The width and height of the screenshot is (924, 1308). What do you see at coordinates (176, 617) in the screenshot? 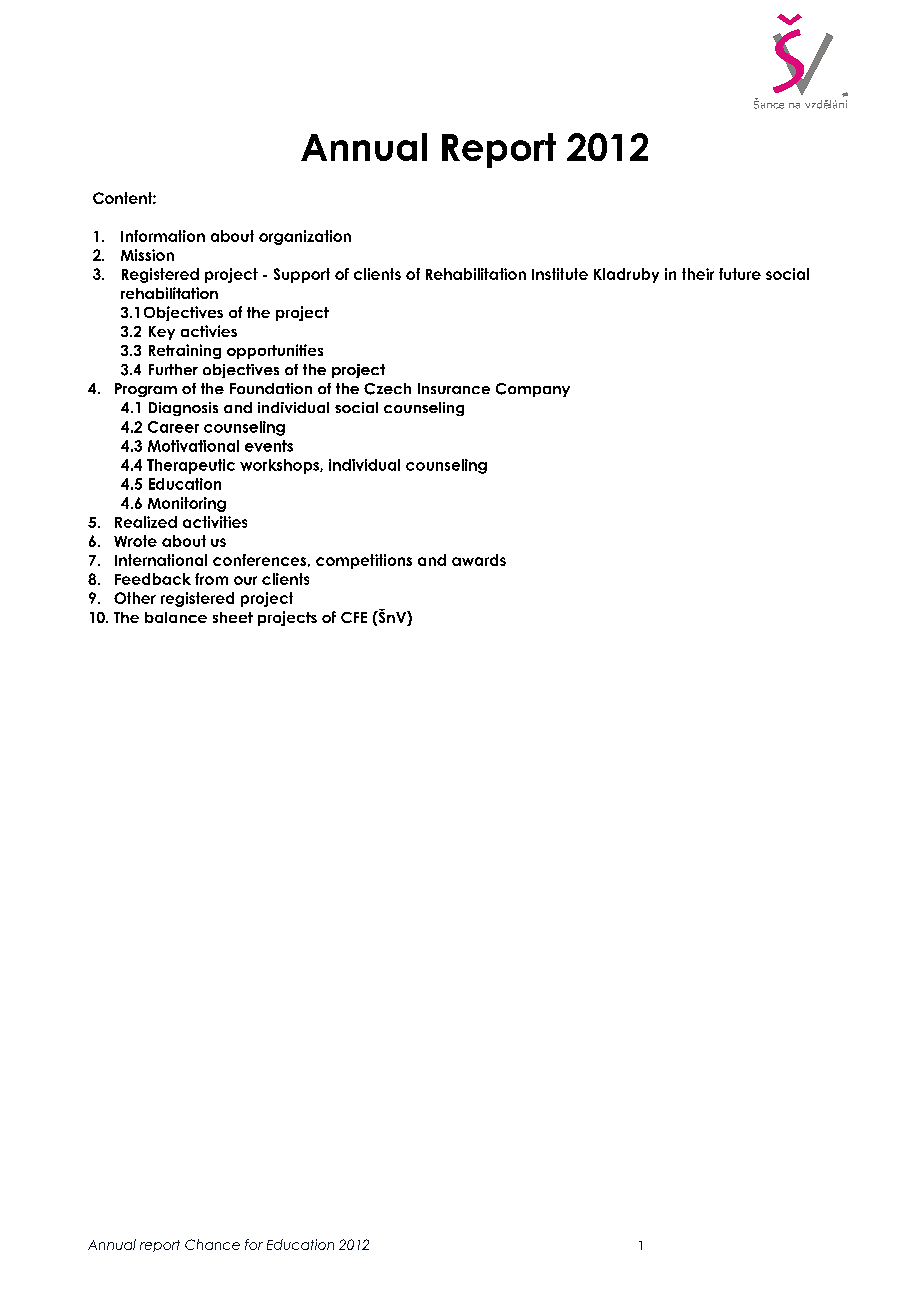
I see `balance` at bounding box center [176, 617].
